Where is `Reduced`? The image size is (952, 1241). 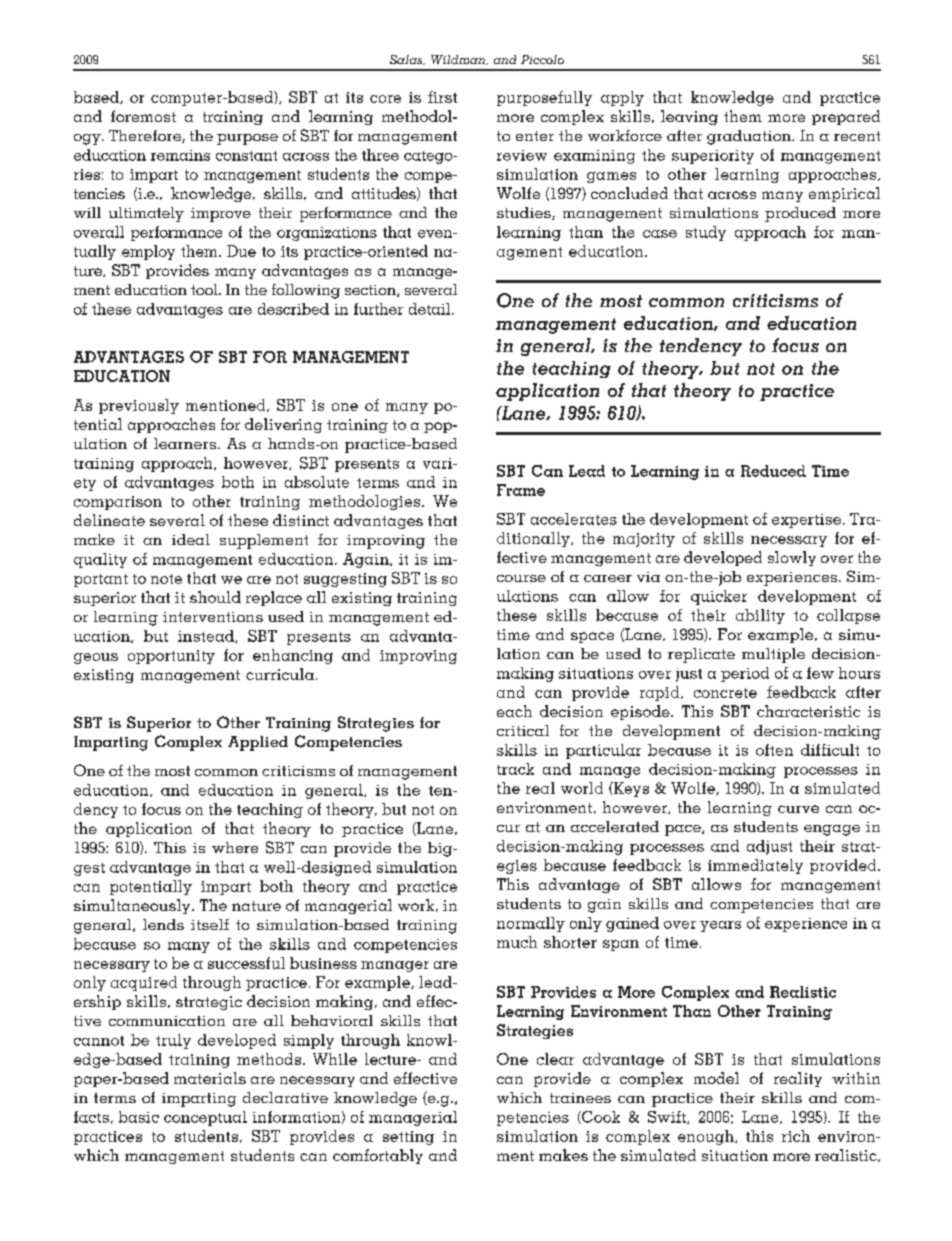
Reduced is located at coordinates (773, 471).
